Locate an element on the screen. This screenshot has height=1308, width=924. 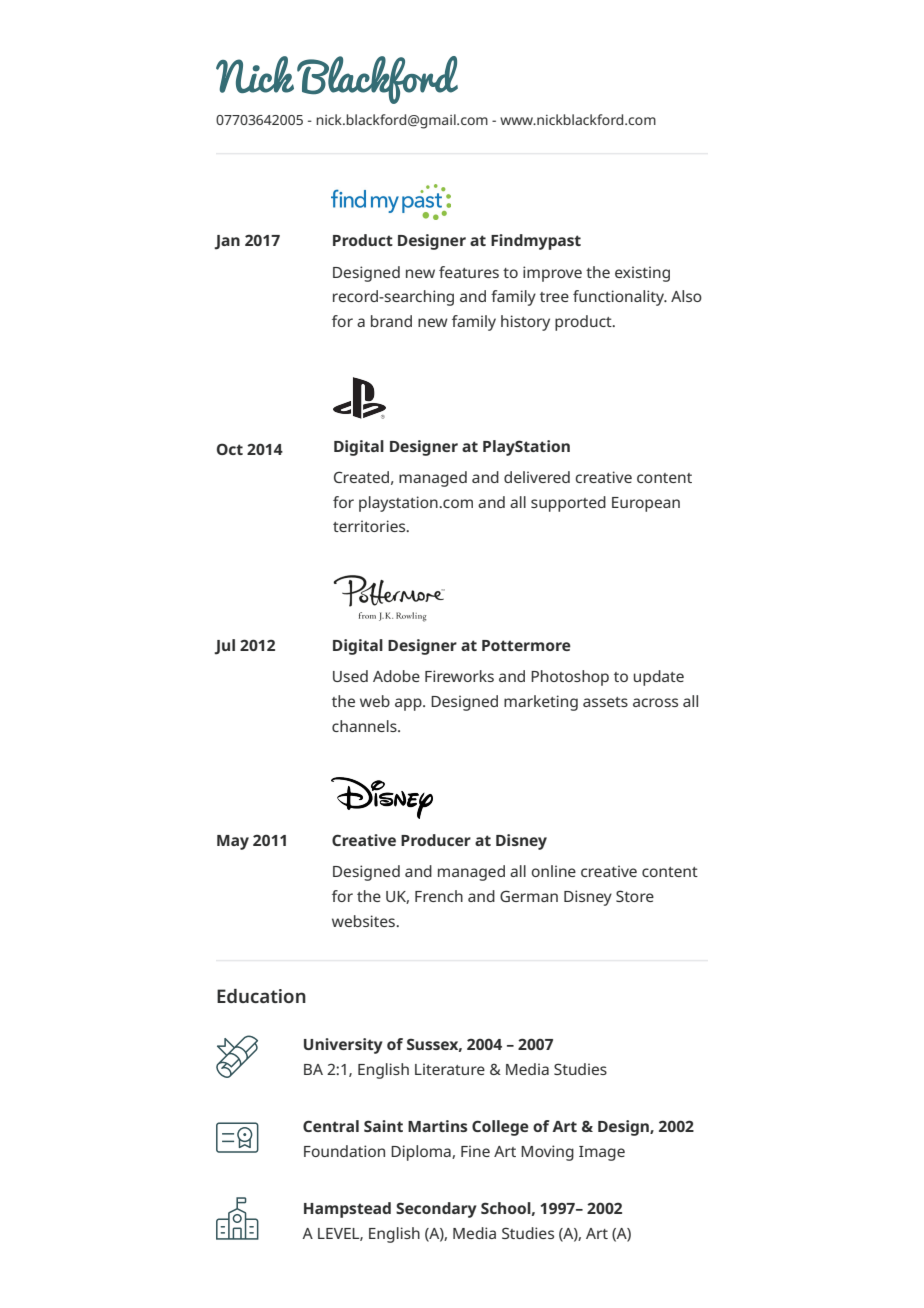
Education is located at coordinates (261, 996).
